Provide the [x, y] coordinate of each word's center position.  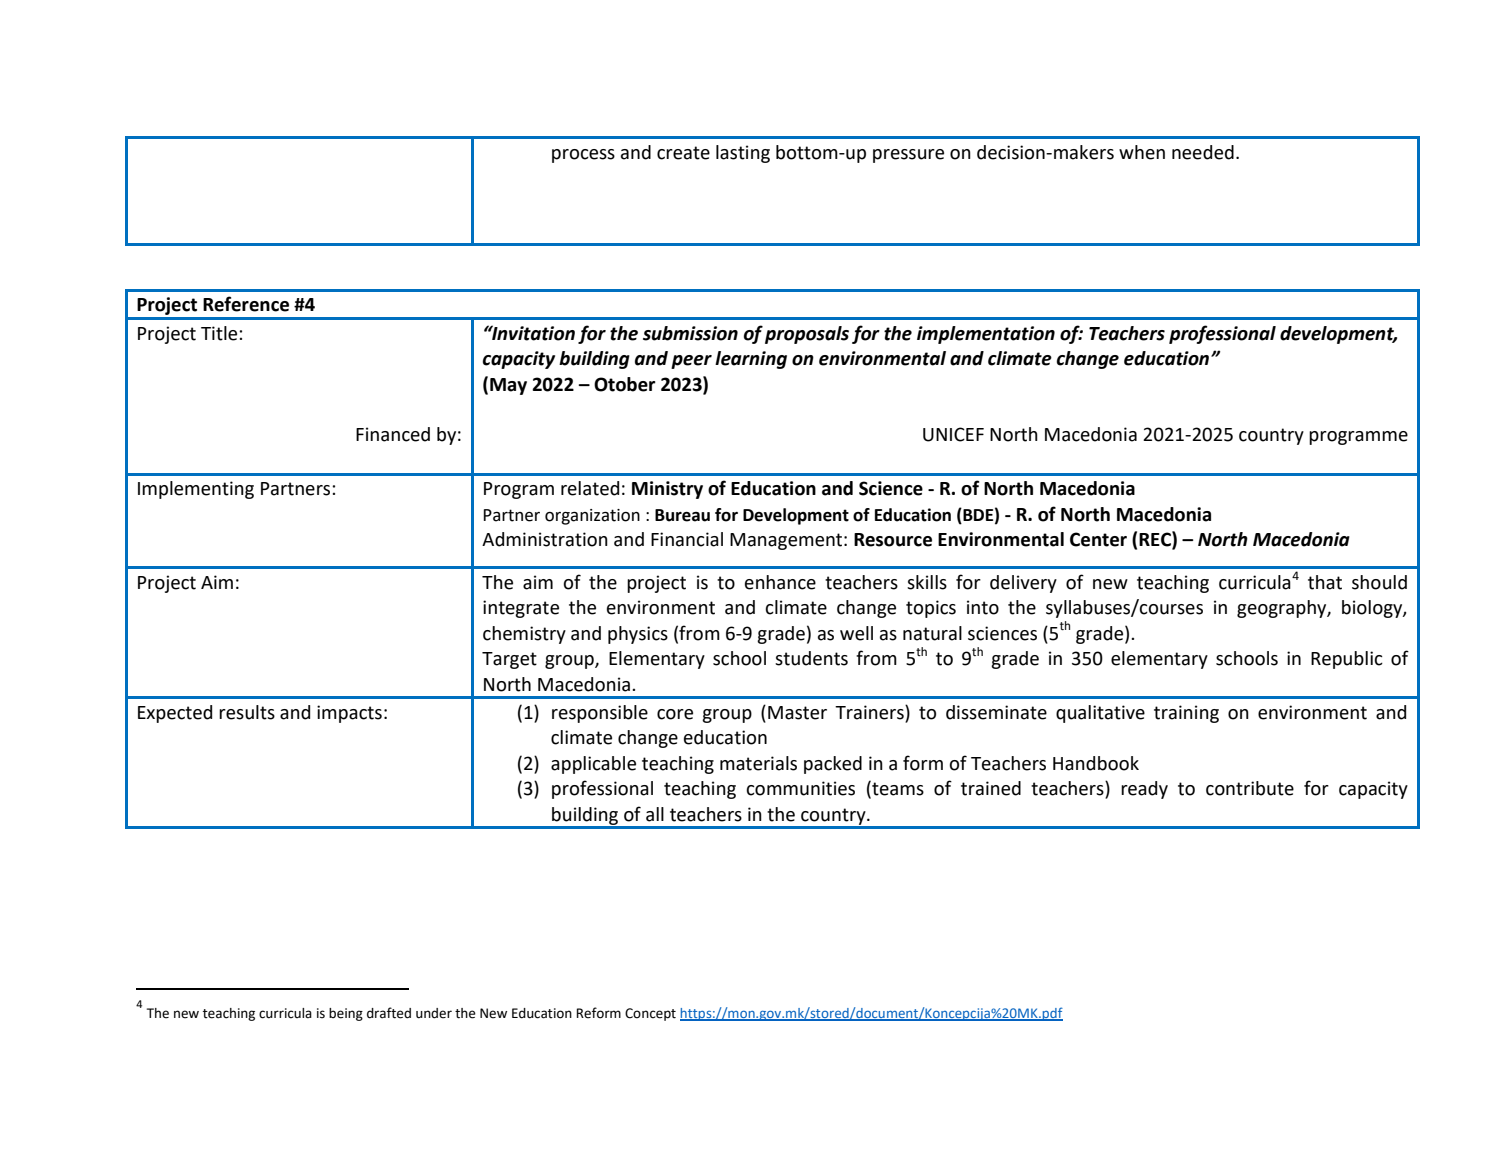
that [1325, 582]
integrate [521, 609]
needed [1203, 152]
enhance [780, 582]
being [346, 1014]
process [583, 156]
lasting [743, 154]
